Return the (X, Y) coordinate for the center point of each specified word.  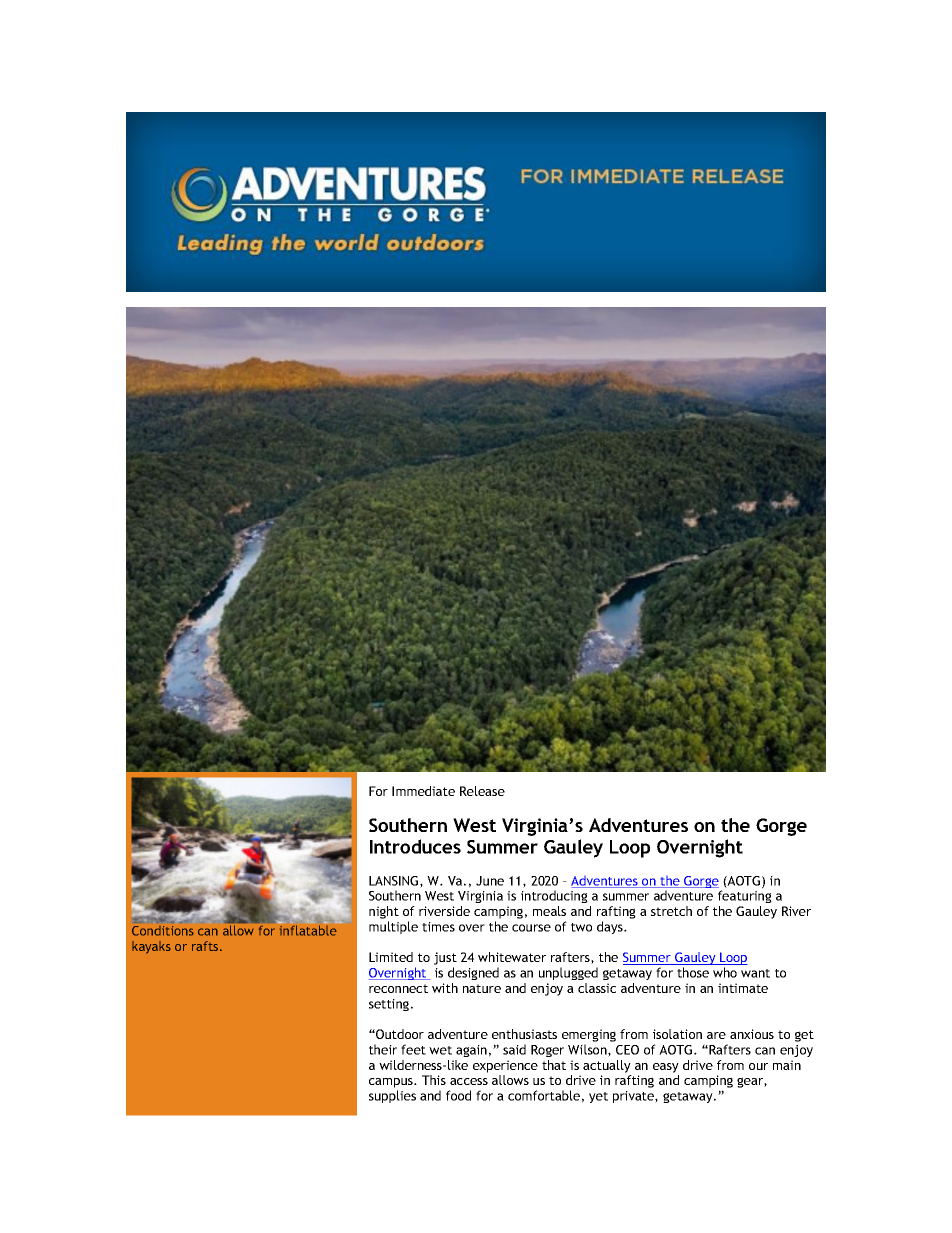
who (725, 972)
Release (482, 791)
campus (392, 1084)
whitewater (512, 957)
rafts (206, 946)
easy (666, 1068)
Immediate (423, 791)
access (469, 1081)
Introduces (415, 846)
